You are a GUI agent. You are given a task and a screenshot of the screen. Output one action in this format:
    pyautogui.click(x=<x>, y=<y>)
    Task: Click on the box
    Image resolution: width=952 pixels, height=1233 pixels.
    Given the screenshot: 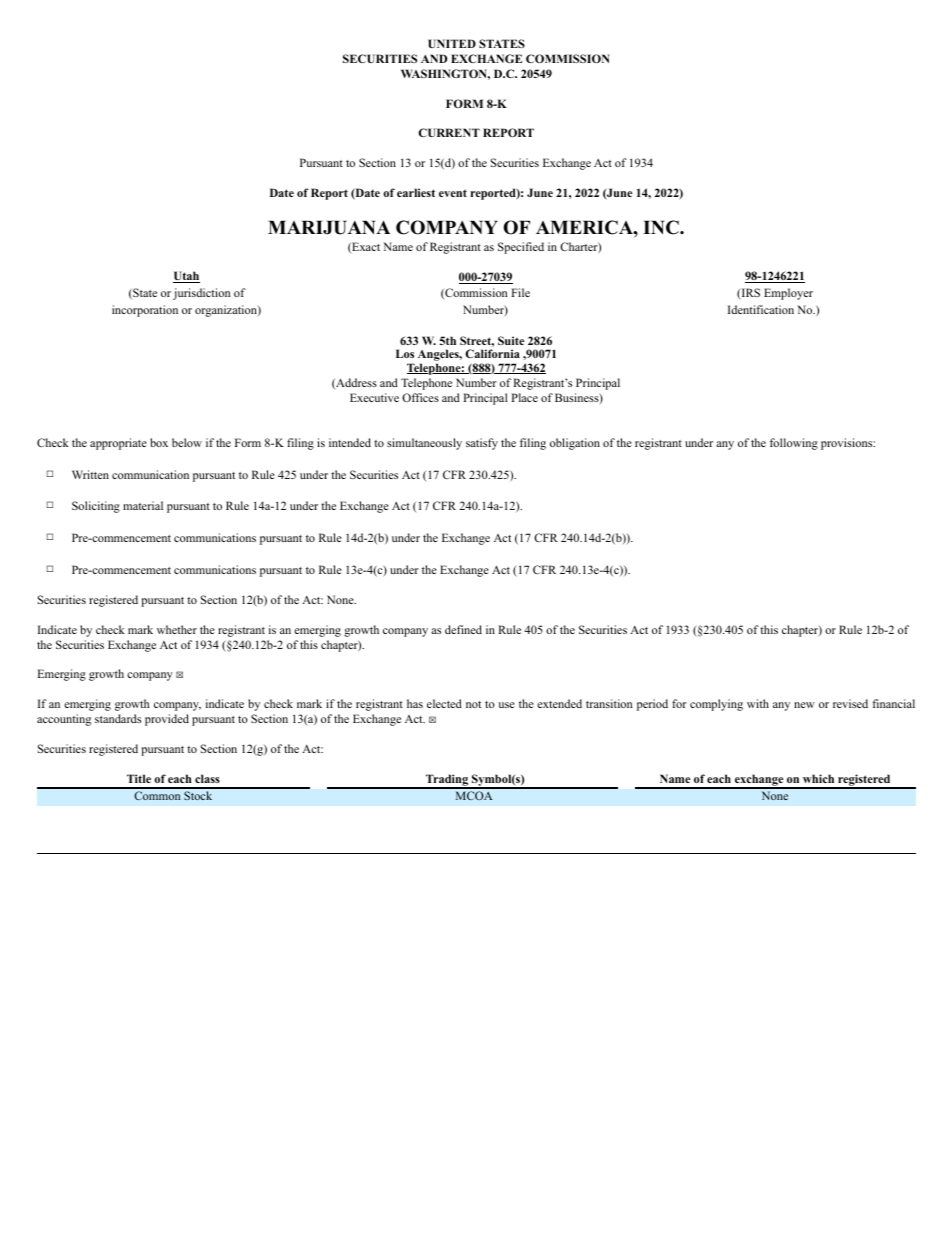 What is the action you would take?
    pyautogui.click(x=159, y=442)
